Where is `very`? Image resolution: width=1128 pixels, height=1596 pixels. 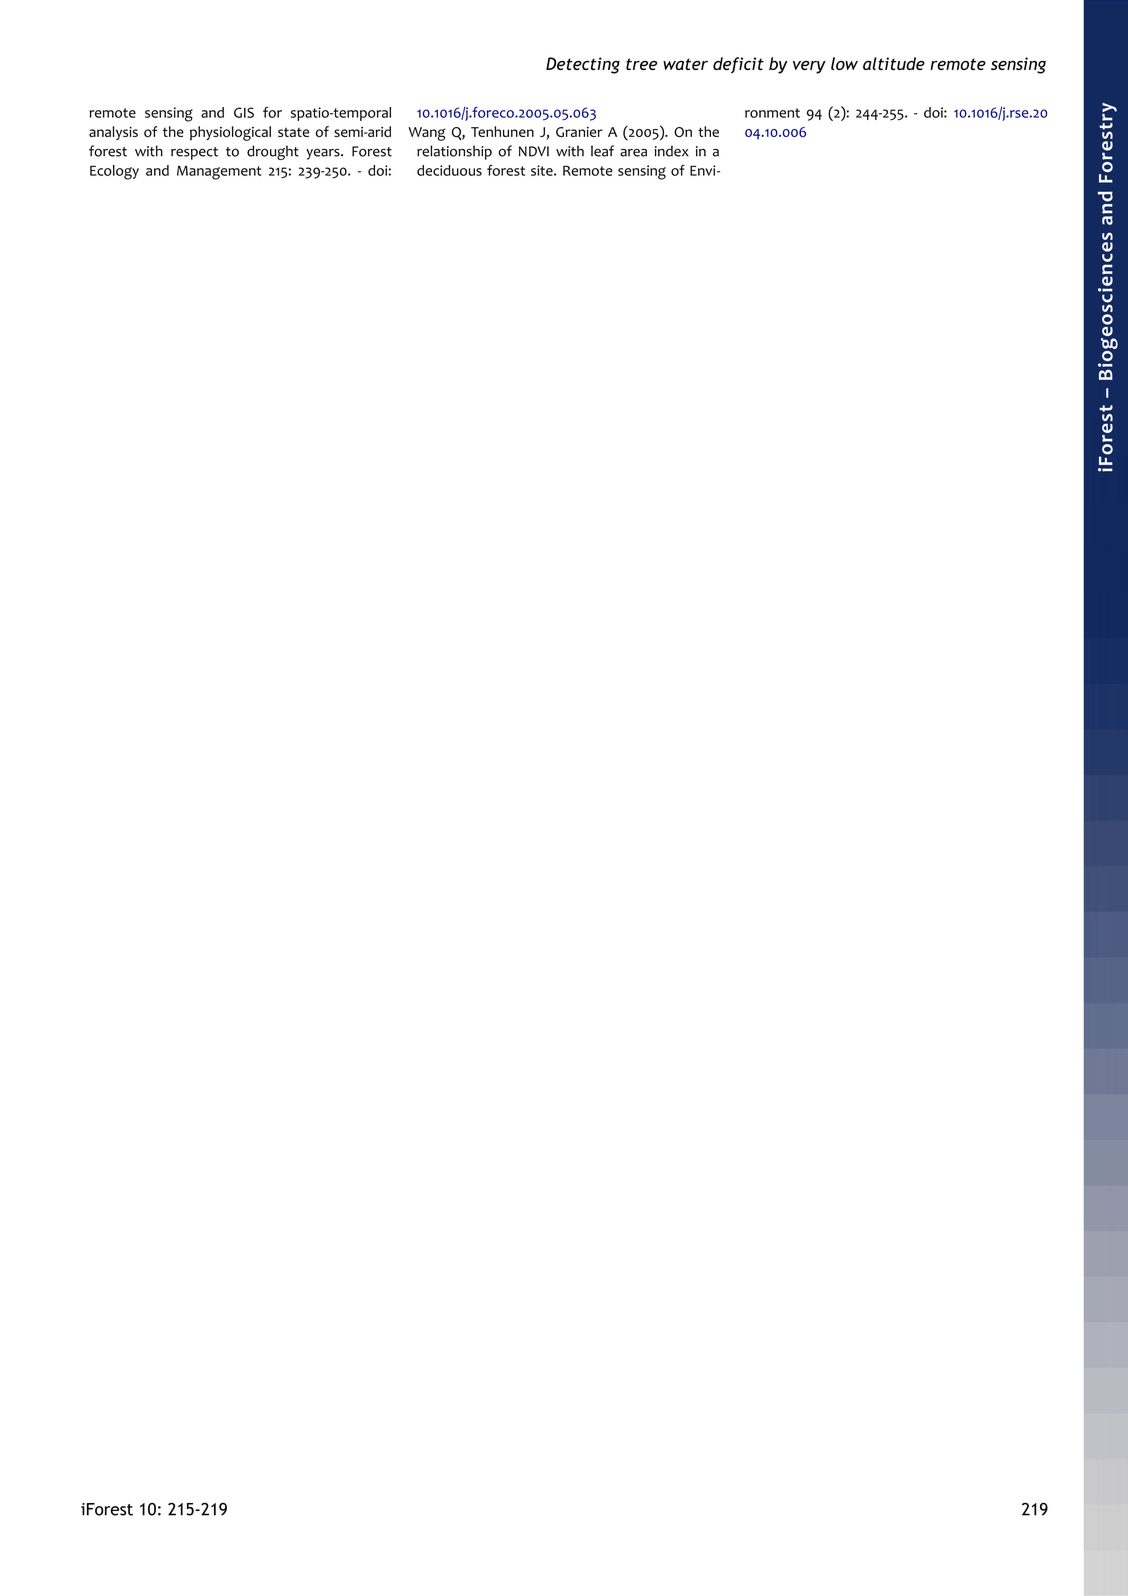 very is located at coordinates (809, 67).
